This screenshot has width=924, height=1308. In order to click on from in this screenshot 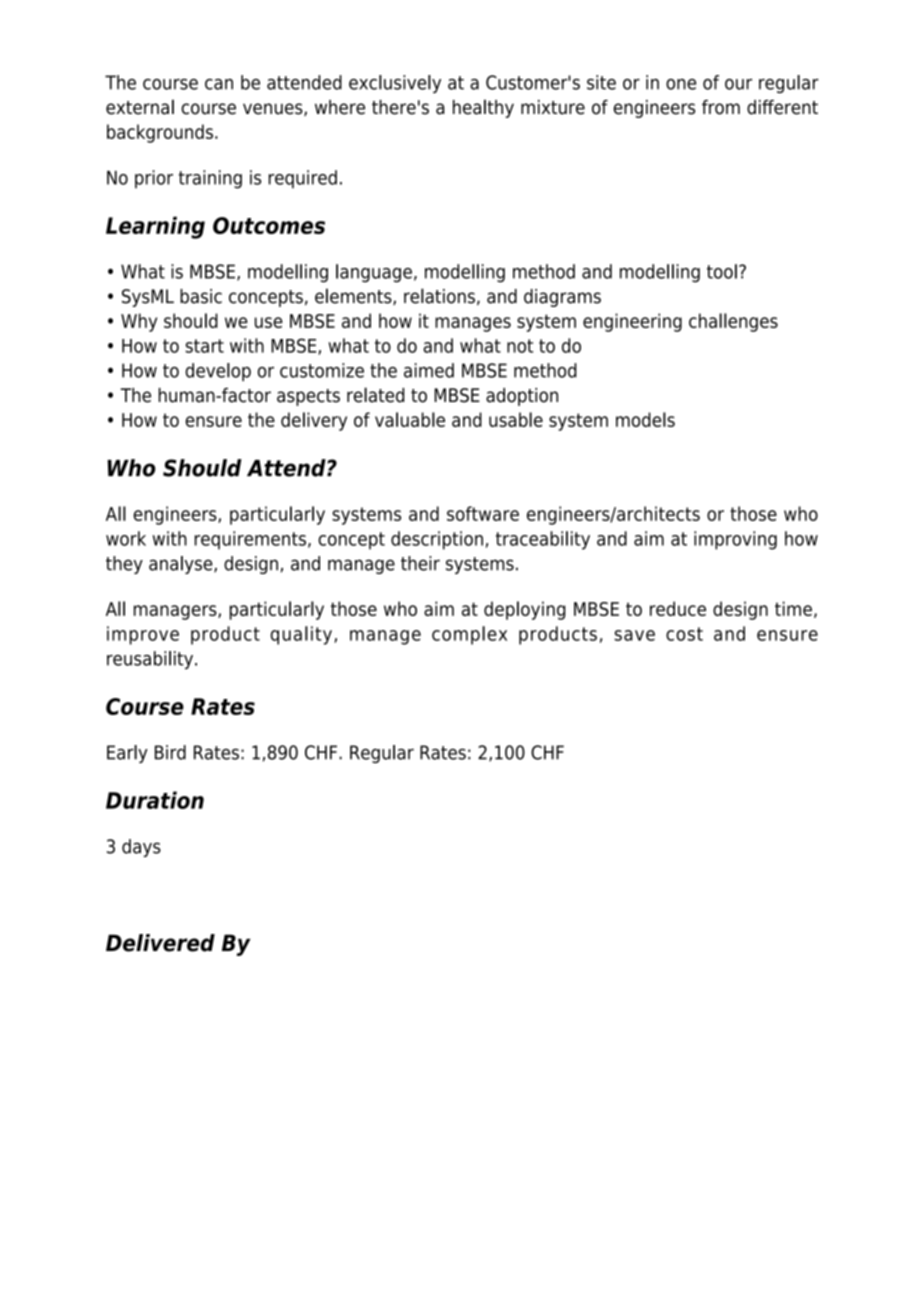, I will do `click(721, 107)`.
